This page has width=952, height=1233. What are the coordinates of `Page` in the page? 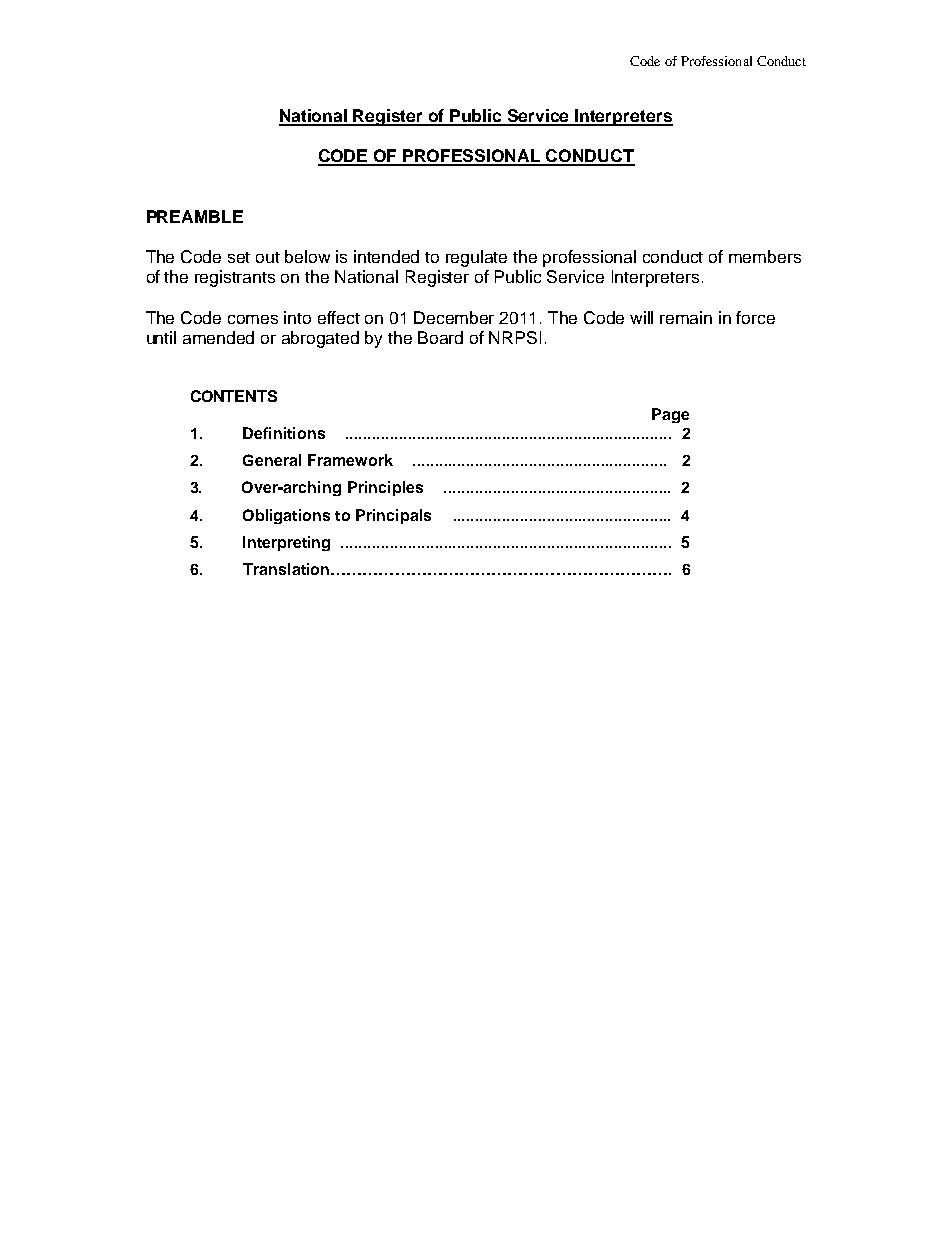 It's located at (670, 415).
